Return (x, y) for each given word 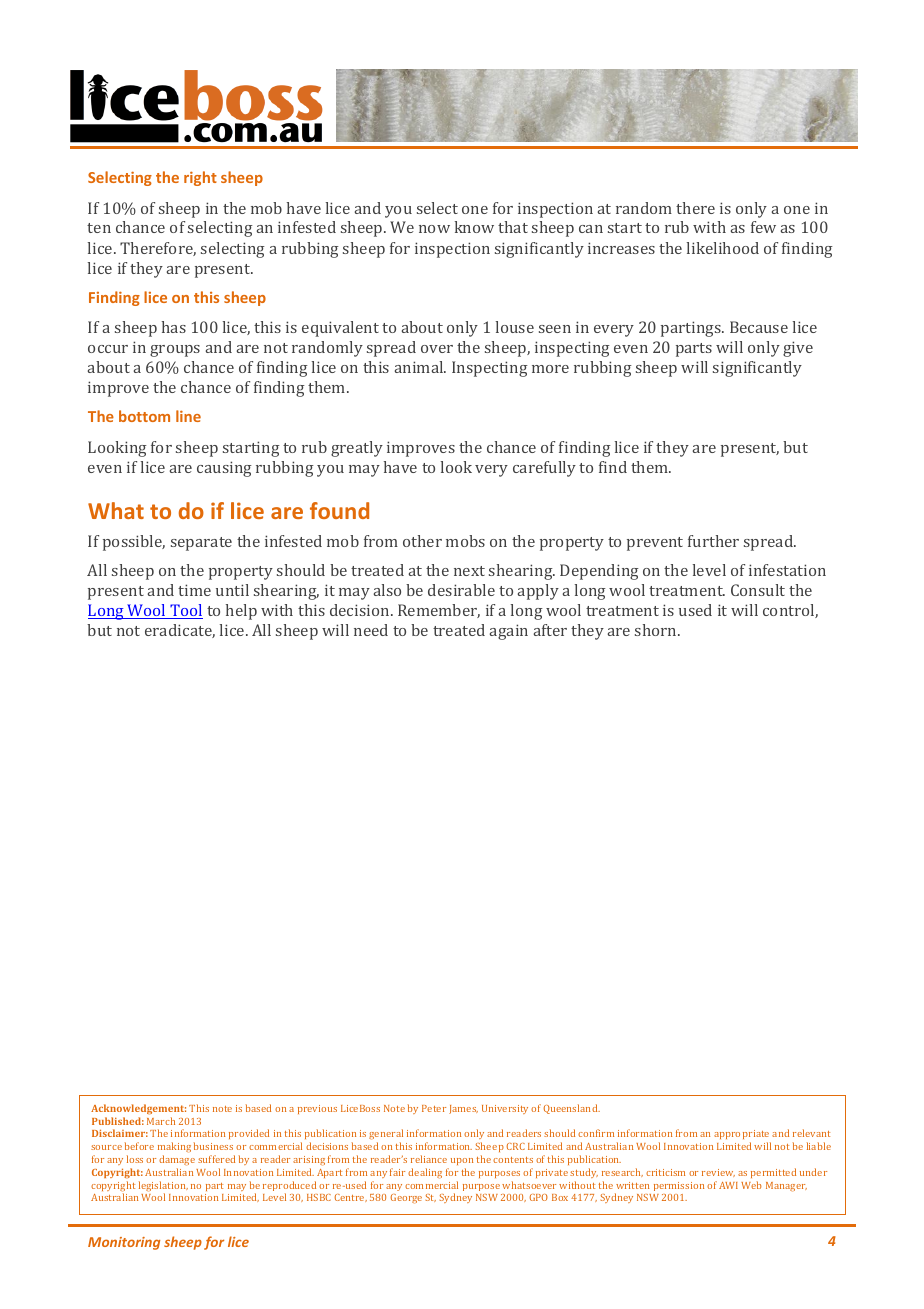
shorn (657, 630)
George (406, 1198)
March (161, 1121)
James (463, 1109)
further (713, 541)
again (509, 632)
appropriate (742, 1136)
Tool (185, 611)
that (513, 227)
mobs (465, 541)
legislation (163, 1187)
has (174, 327)
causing (224, 469)
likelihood (723, 248)
